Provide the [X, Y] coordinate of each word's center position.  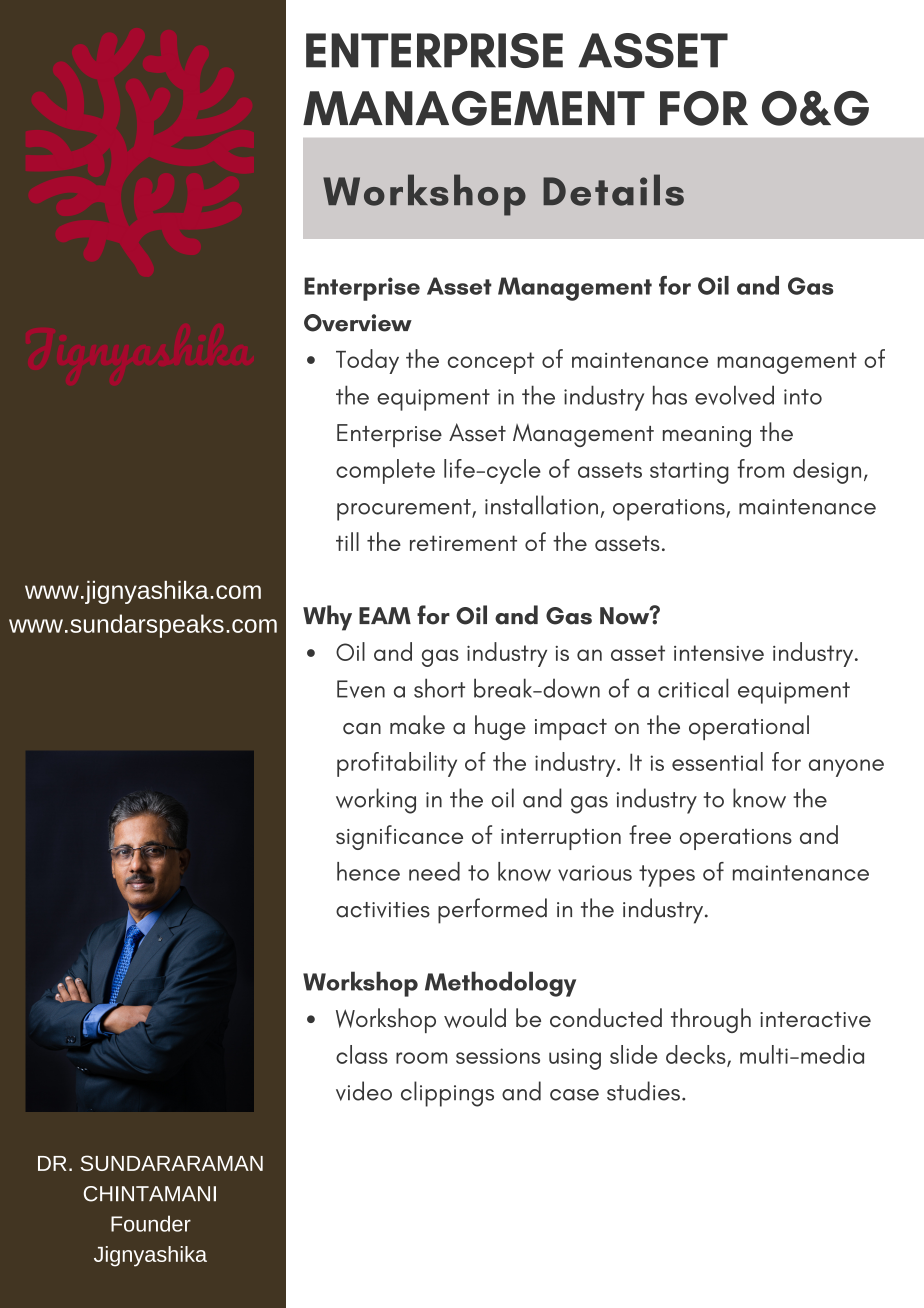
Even [361, 689]
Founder [151, 1223]
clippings [447, 1094]
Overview [358, 323]
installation [541, 505]
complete [385, 471]
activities [383, 910]
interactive [815, 1020]
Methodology [500, 984]
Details [613, 190]
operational [749, 727]
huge [500, 727]
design [827, 471]
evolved [734, 395]
